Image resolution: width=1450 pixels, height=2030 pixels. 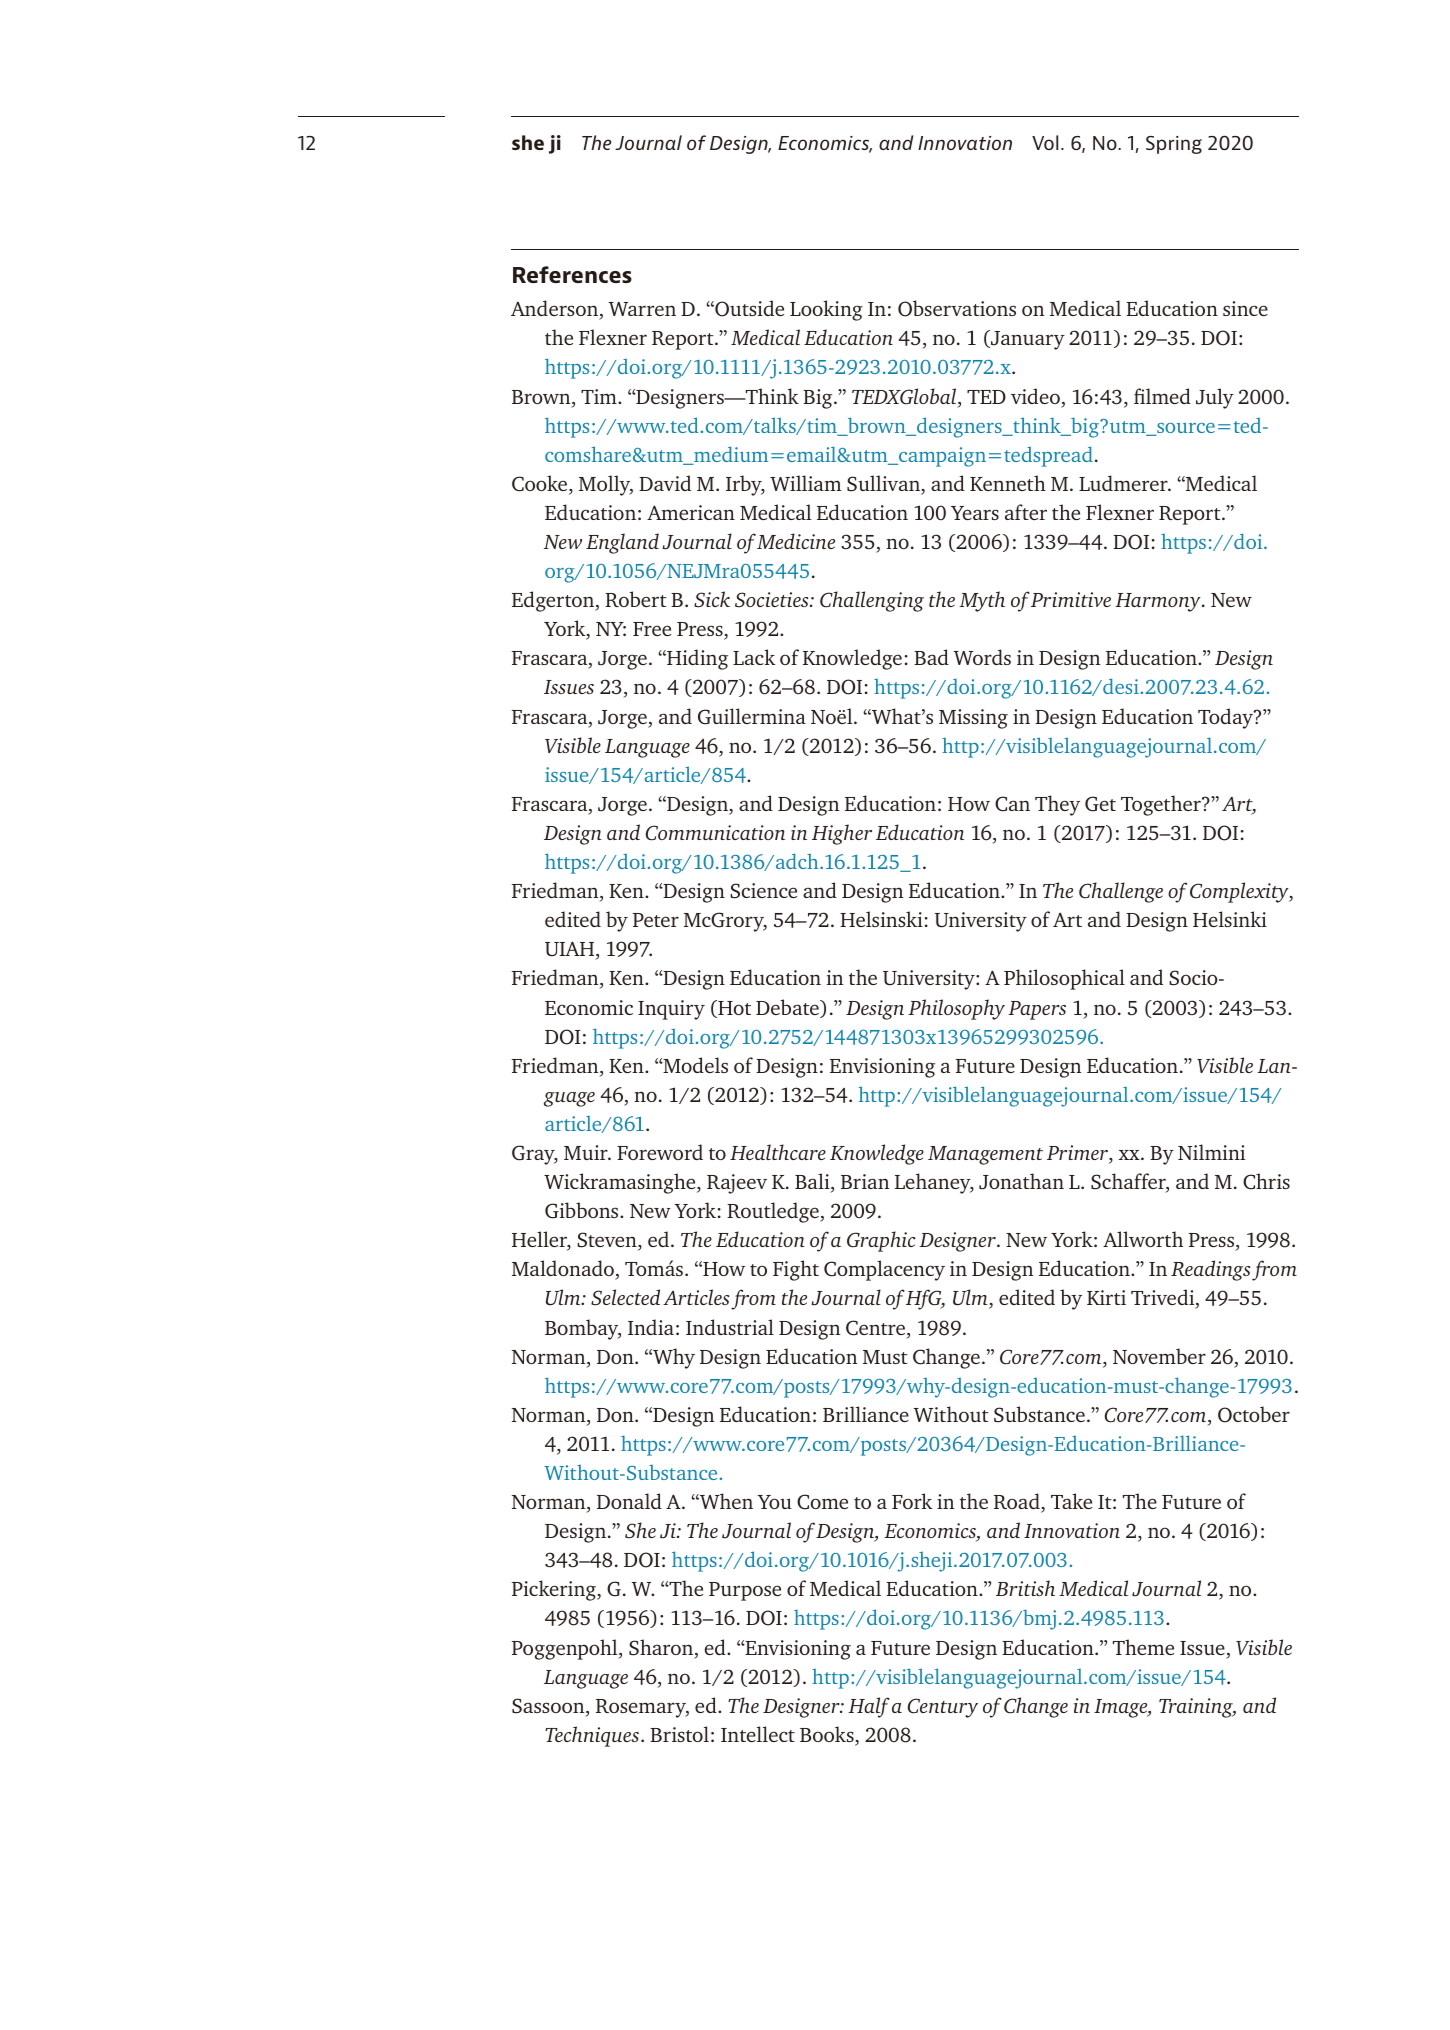 I want to click on References, so click(x=572, y=274).
